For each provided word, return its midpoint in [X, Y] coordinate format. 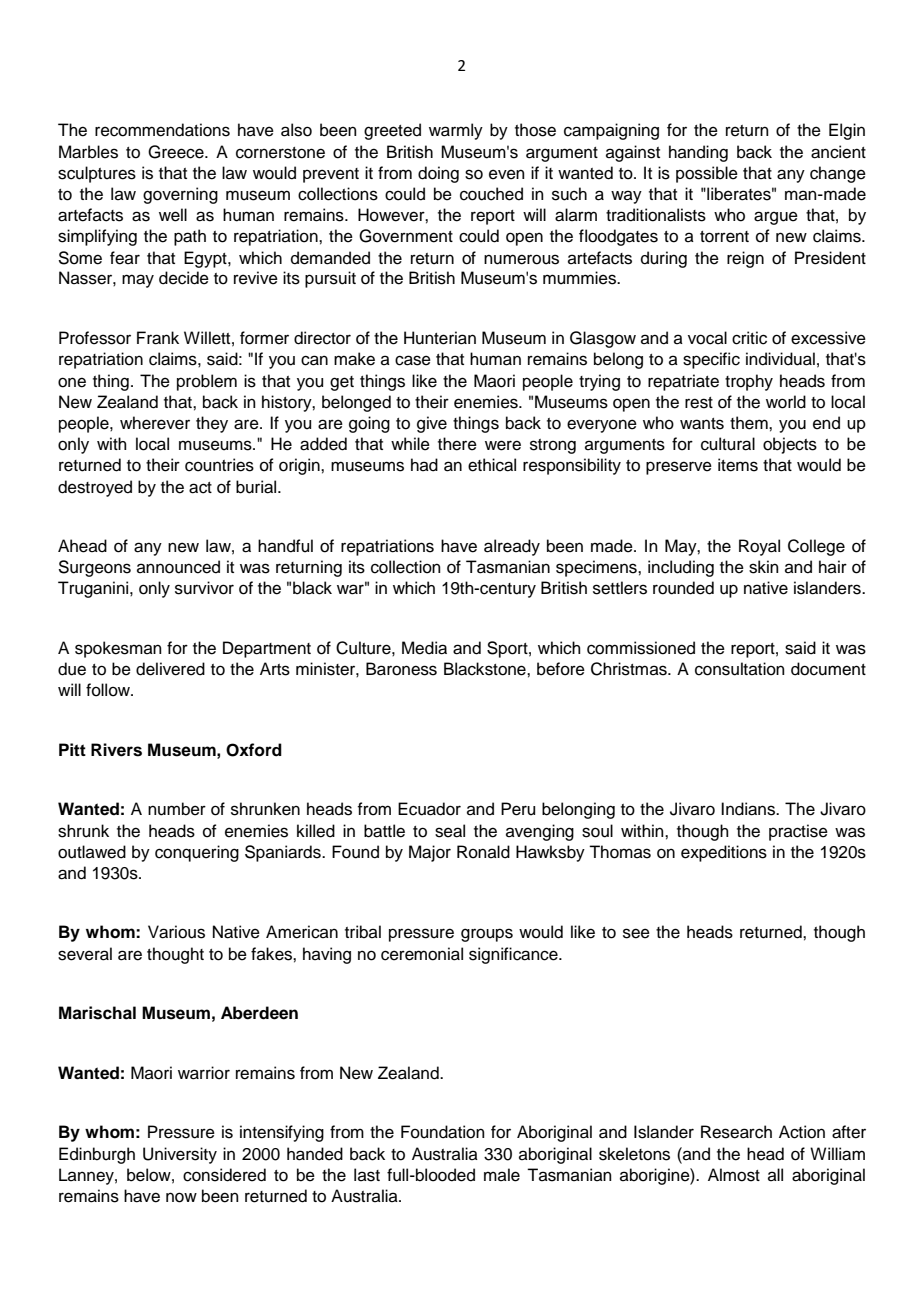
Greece [177, 152]
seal [450, 831]
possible [707, 174]
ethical [492, 465]
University [180, 1155]
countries [219, 465]
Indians [749, 809]
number [177, 809]
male [502, 1175]
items [738, 465]
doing [438, 174]
